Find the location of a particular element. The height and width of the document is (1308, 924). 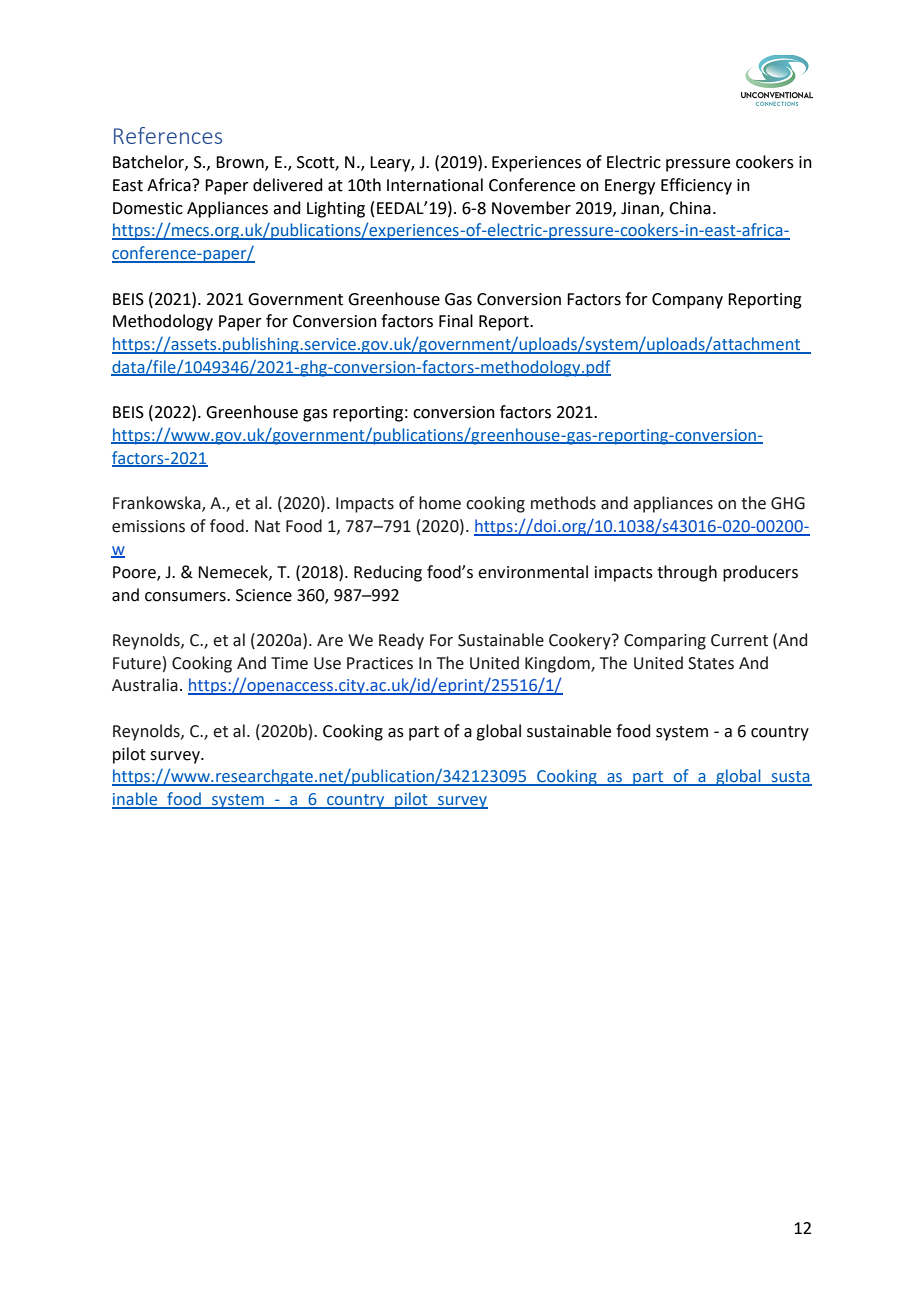

home is located at coordinates (440, 503).
